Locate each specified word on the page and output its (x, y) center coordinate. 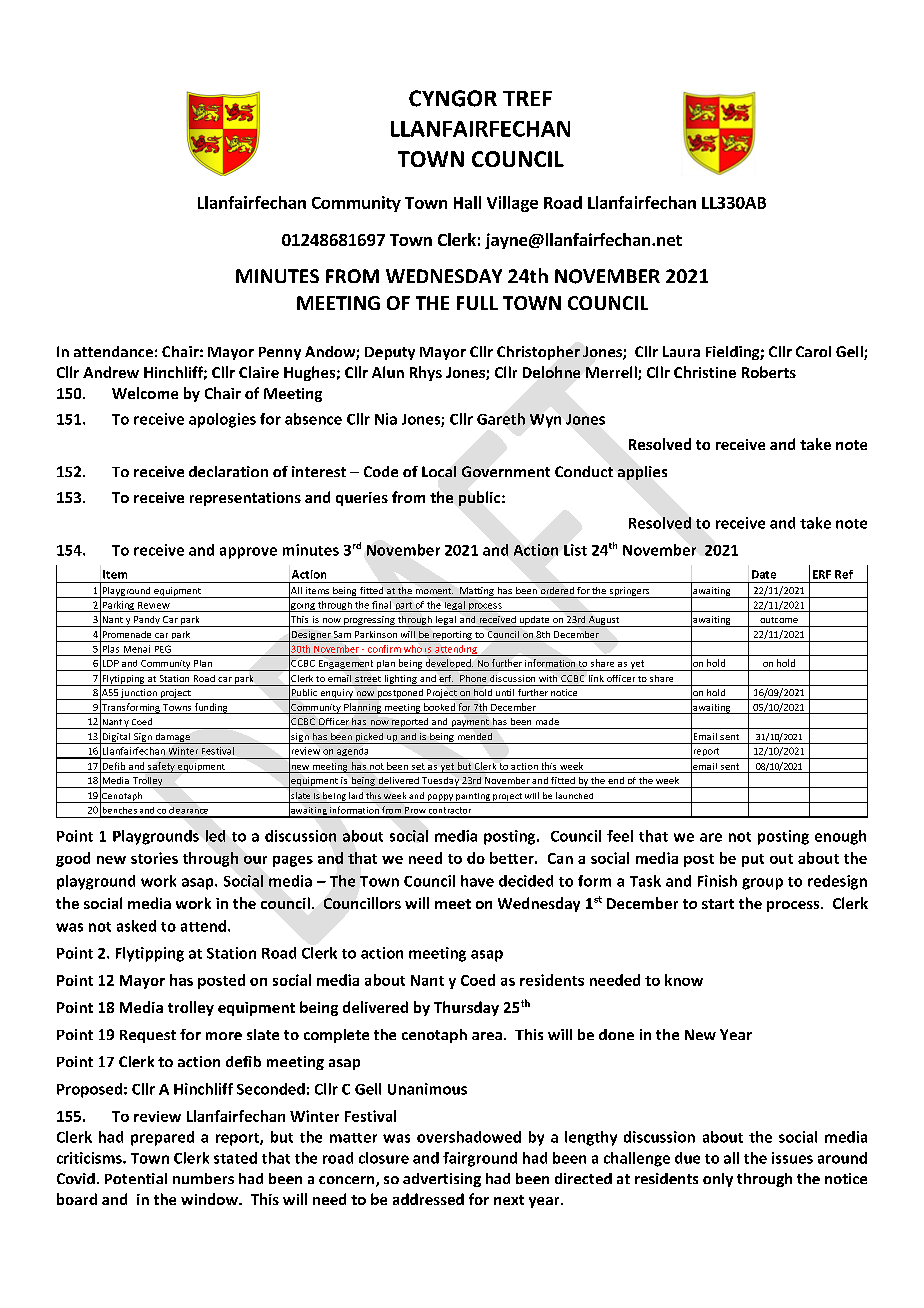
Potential (136, 1178)
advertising (442, 1180)
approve (248, 553)
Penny (280, 353)
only (718, 1180)
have (477, 881)
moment (434, 591)
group (762, 884)
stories (154, 858)
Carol (813, 351)
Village (512, 204)
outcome (779, 620)
